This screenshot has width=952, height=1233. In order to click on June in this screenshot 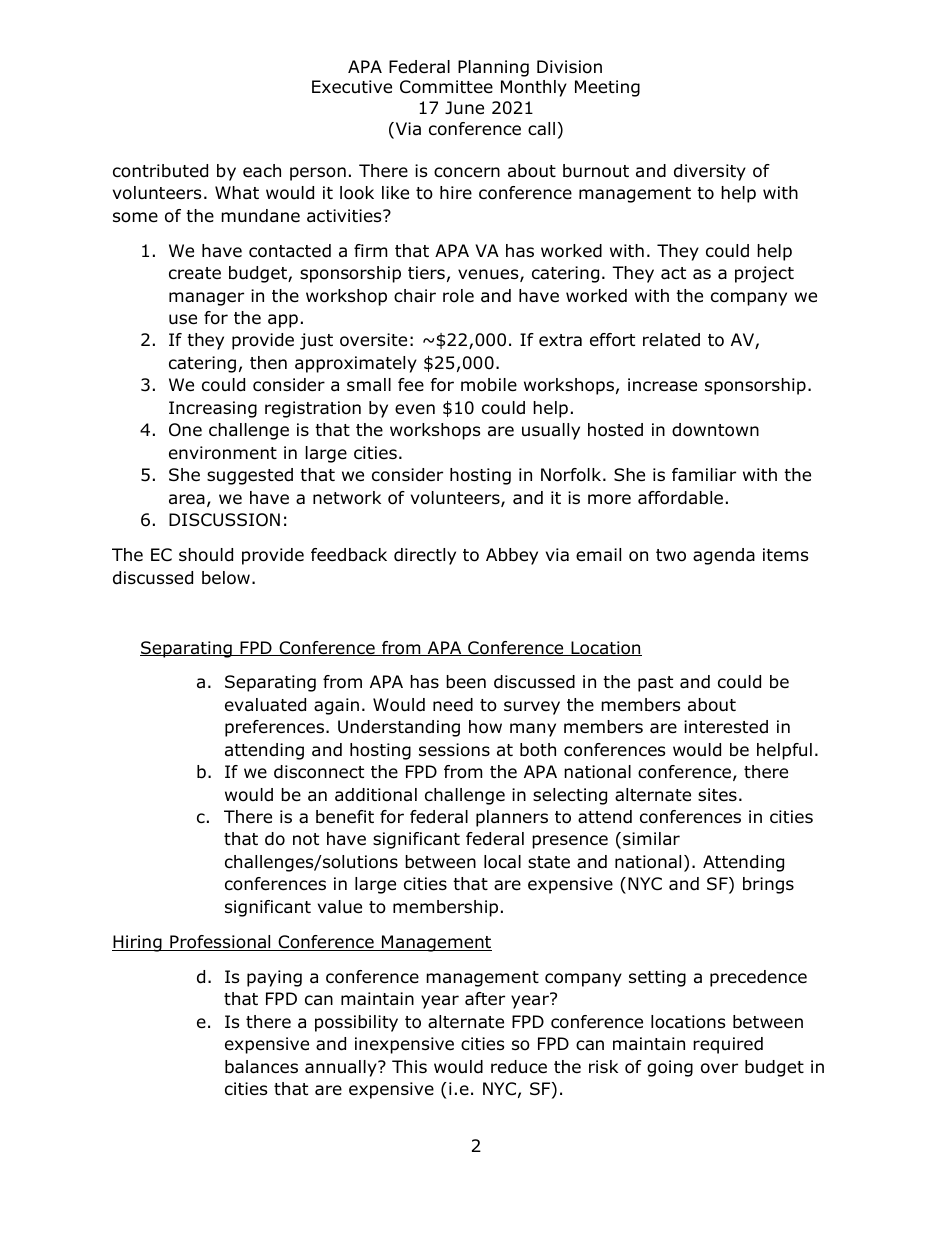, I will do `click(464, 108)`.
